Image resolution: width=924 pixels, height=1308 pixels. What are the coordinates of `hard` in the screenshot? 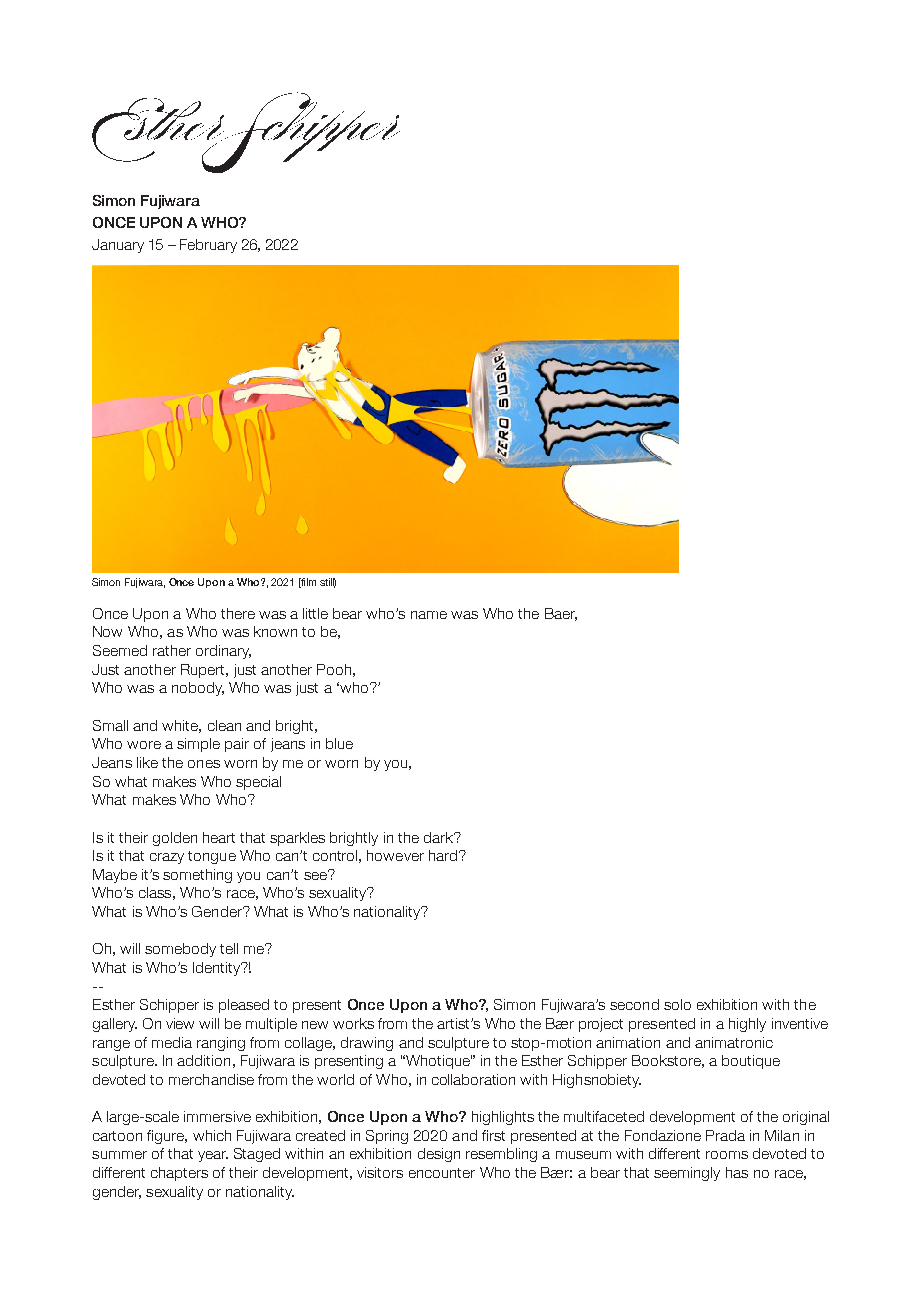 It's located at (443, 855).
